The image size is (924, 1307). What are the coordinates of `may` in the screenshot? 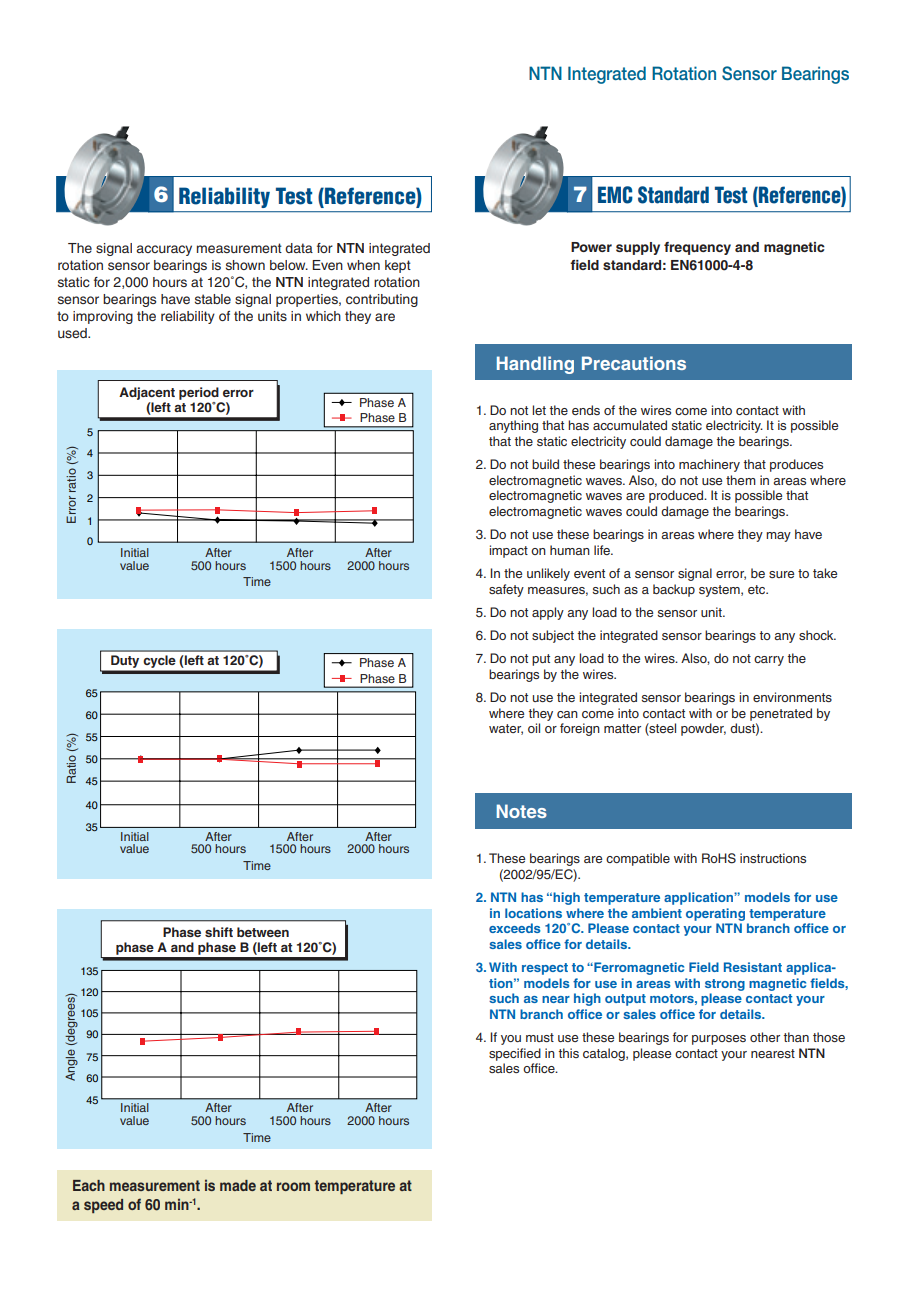 It's located at (778, 537).
